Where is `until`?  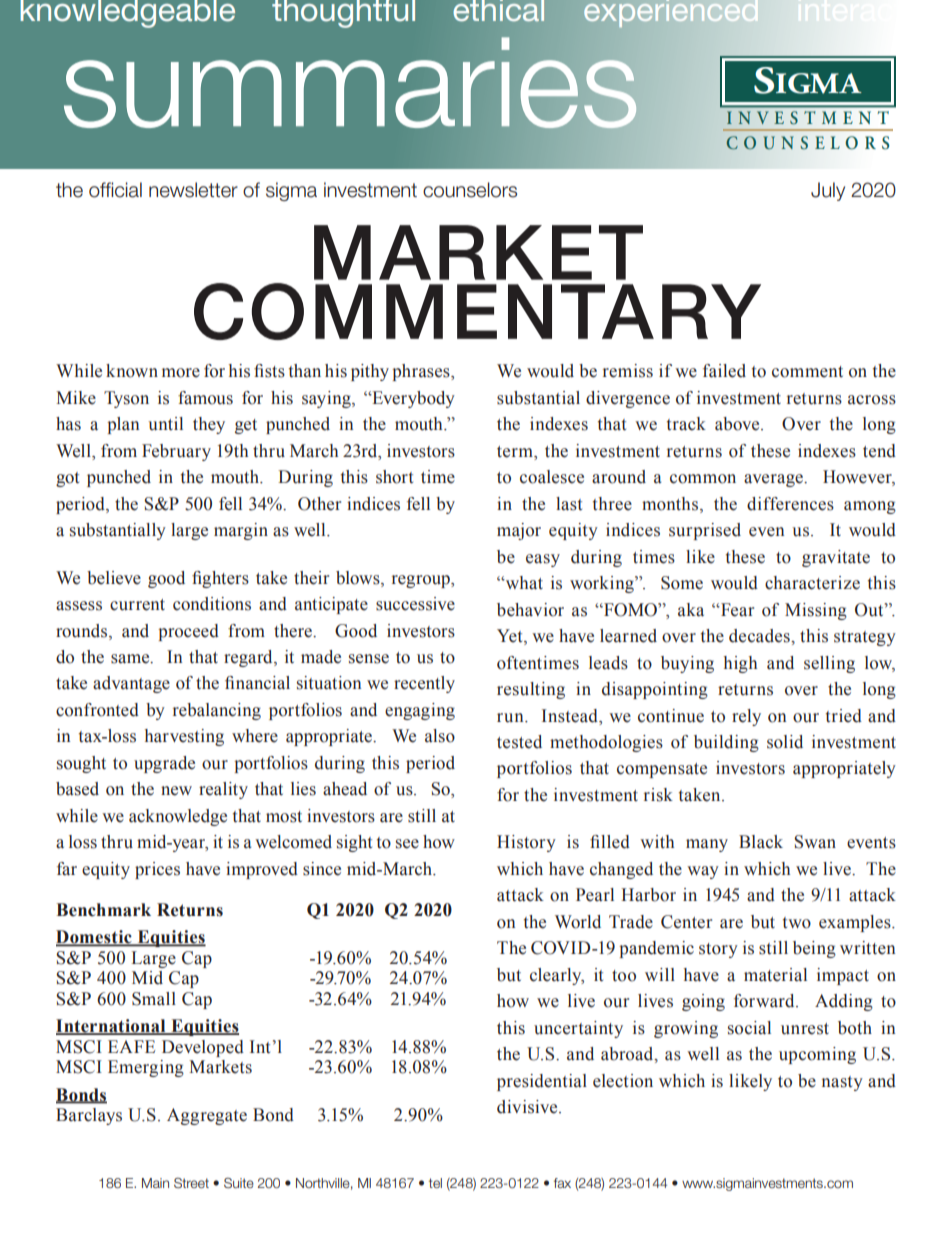
until is located at coordinates (165, 424).
